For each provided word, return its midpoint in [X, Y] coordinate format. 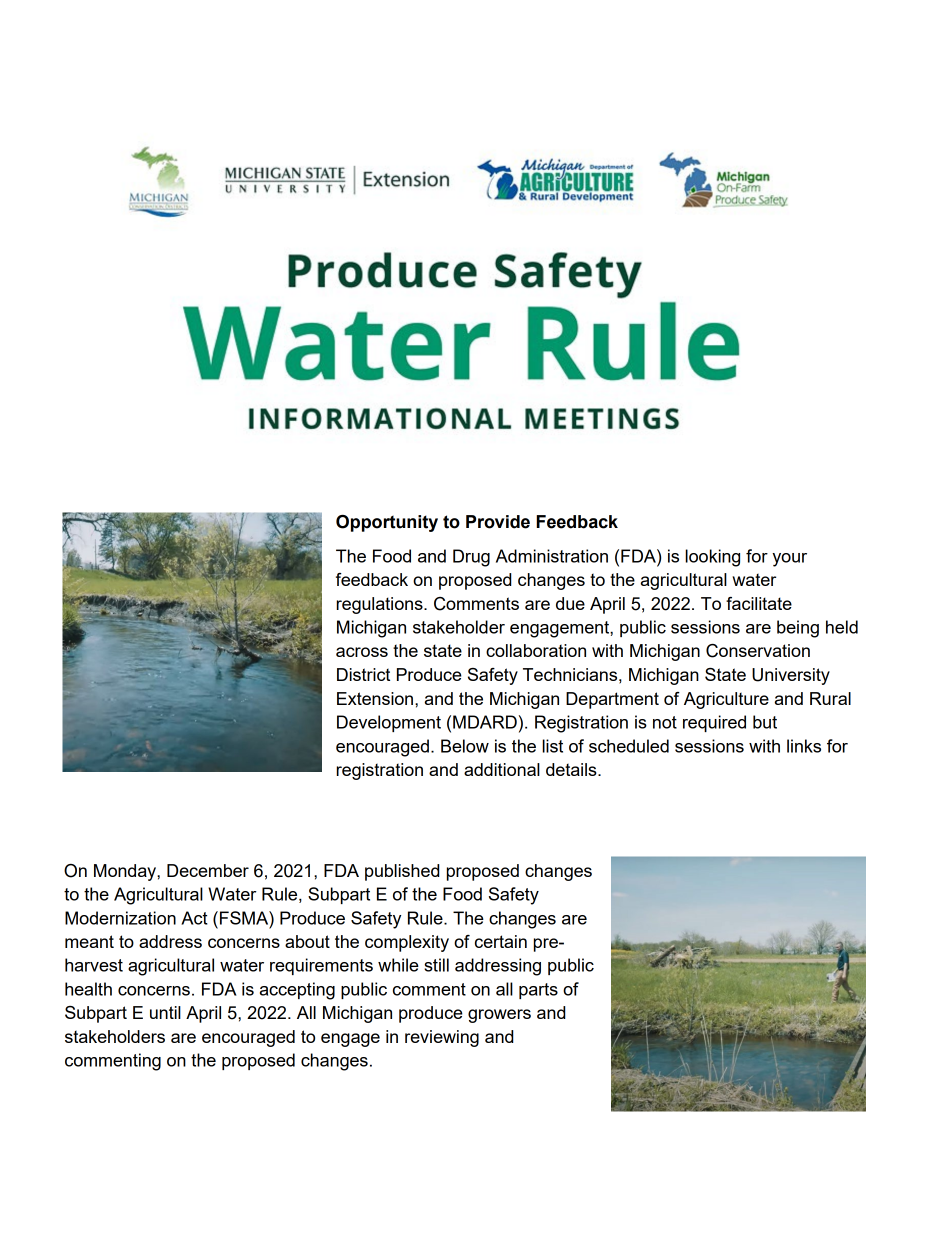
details [572, 769]
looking [712, 558]
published [402, 872]
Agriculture [726, 700]
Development [389, 723]
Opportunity [387, 523]
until [165, 1012]
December [208, 870]
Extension [376, 698]
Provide [498, 522]
